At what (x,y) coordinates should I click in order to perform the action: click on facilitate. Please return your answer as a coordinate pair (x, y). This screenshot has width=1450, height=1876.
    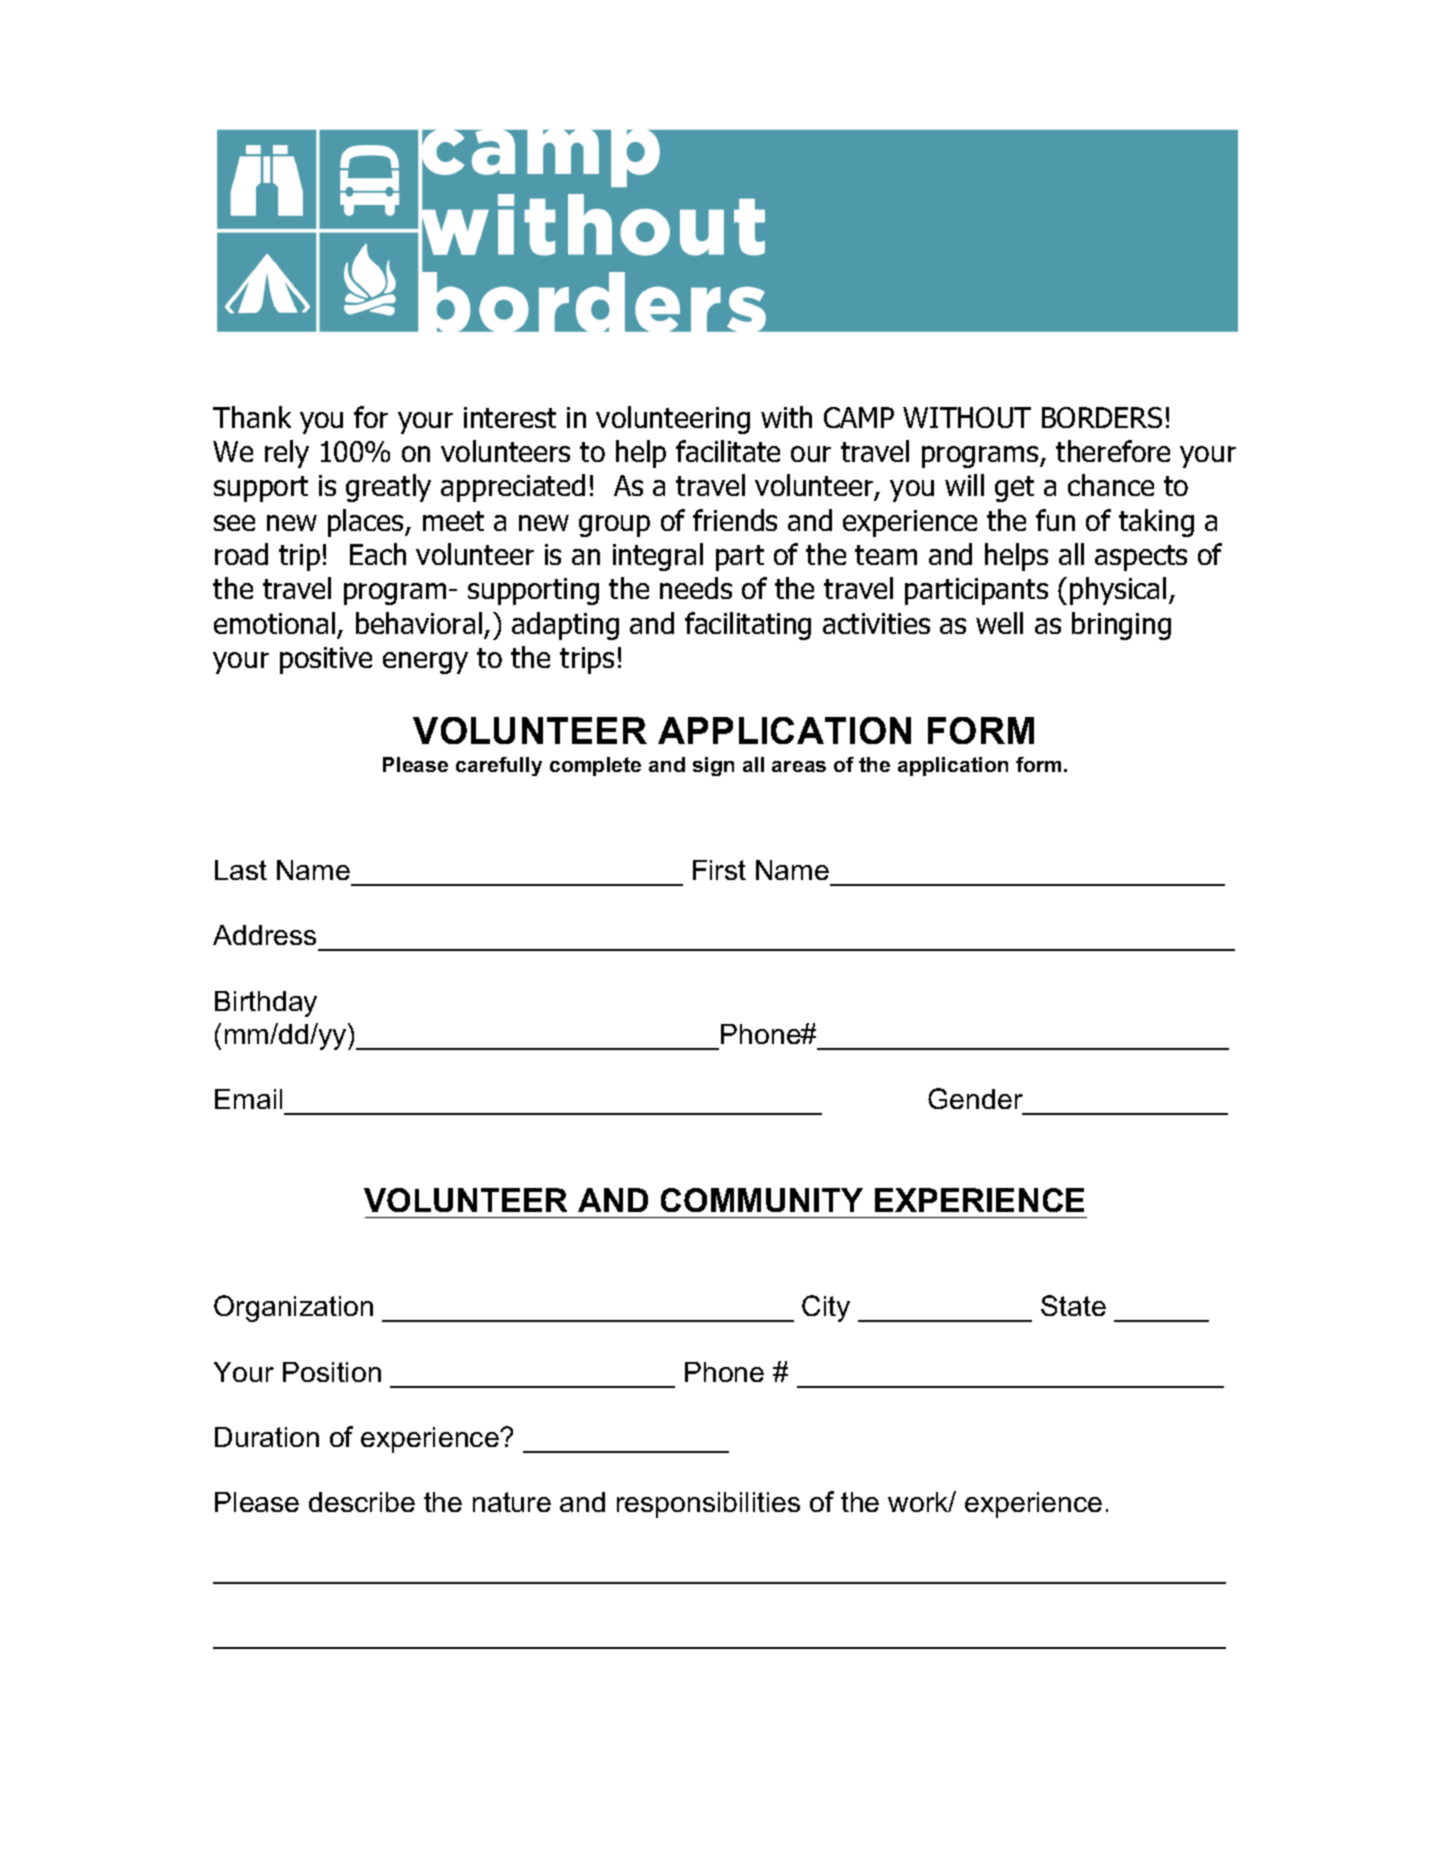
    Looking at the image, I should click on (728, 451).
